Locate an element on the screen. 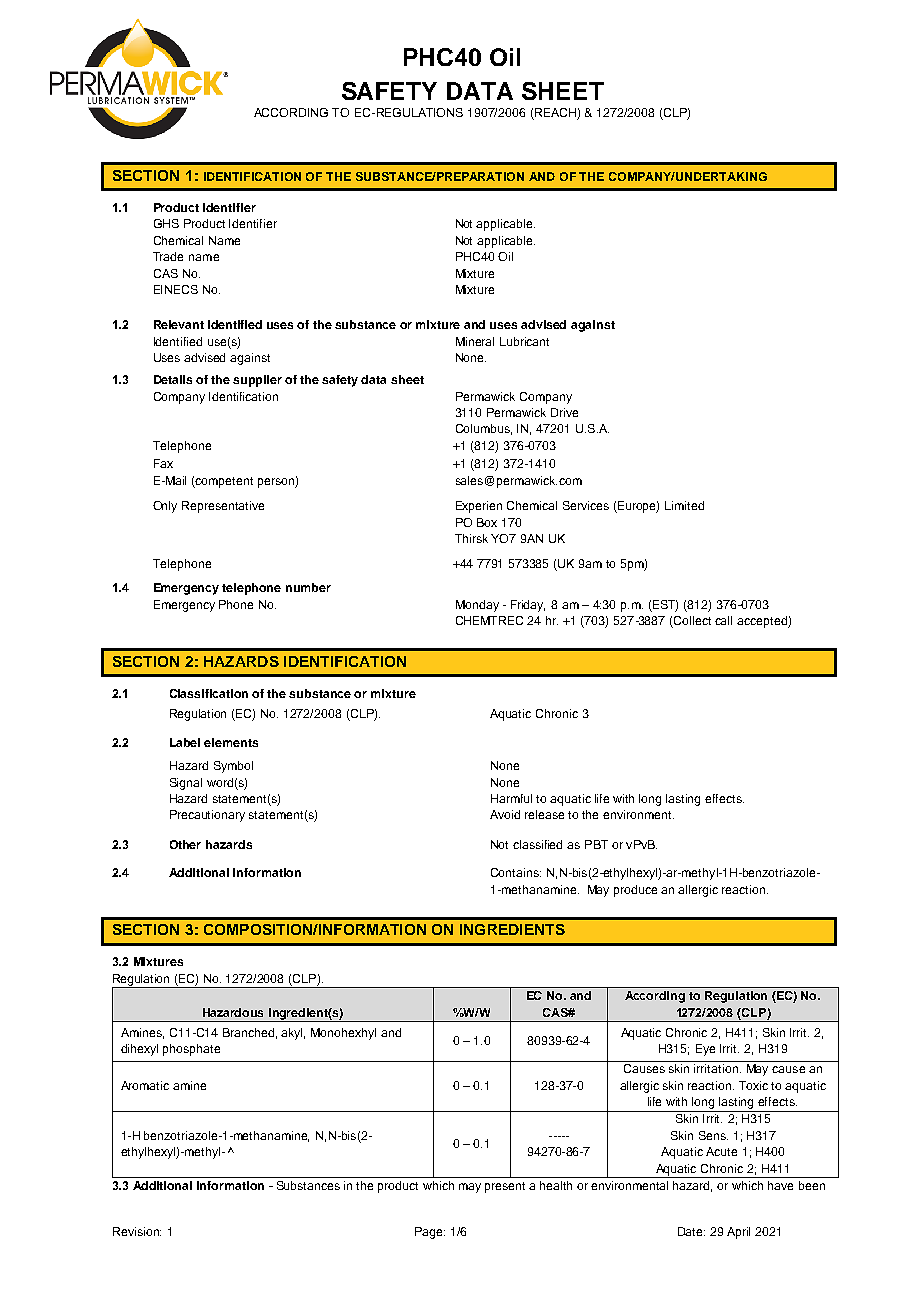 Image resolution: width=924 pixels, height=1308 pixels. elements is located at coordinates (231, 742).
